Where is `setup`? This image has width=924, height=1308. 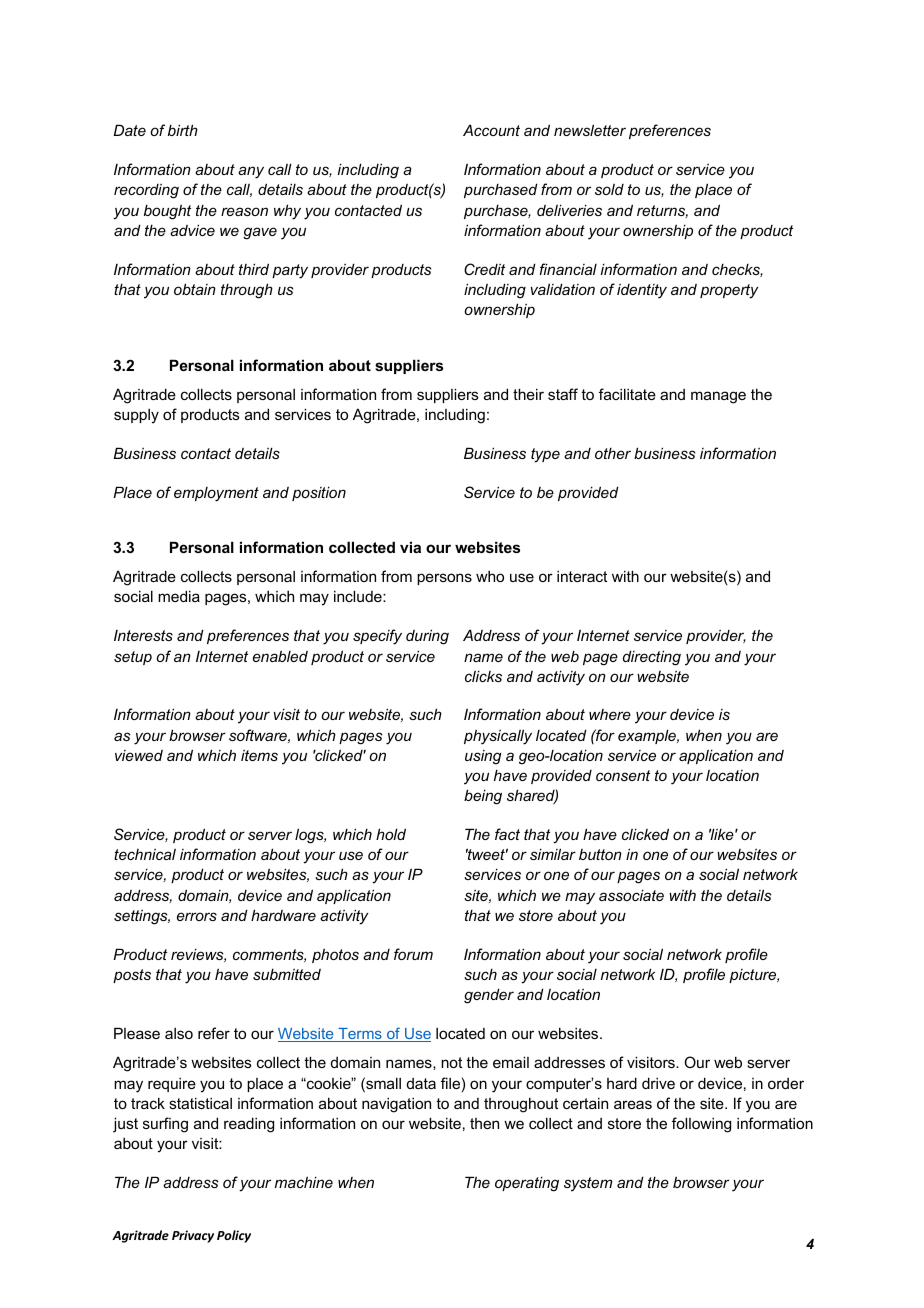 setup is located at coordinates (133, 658).
